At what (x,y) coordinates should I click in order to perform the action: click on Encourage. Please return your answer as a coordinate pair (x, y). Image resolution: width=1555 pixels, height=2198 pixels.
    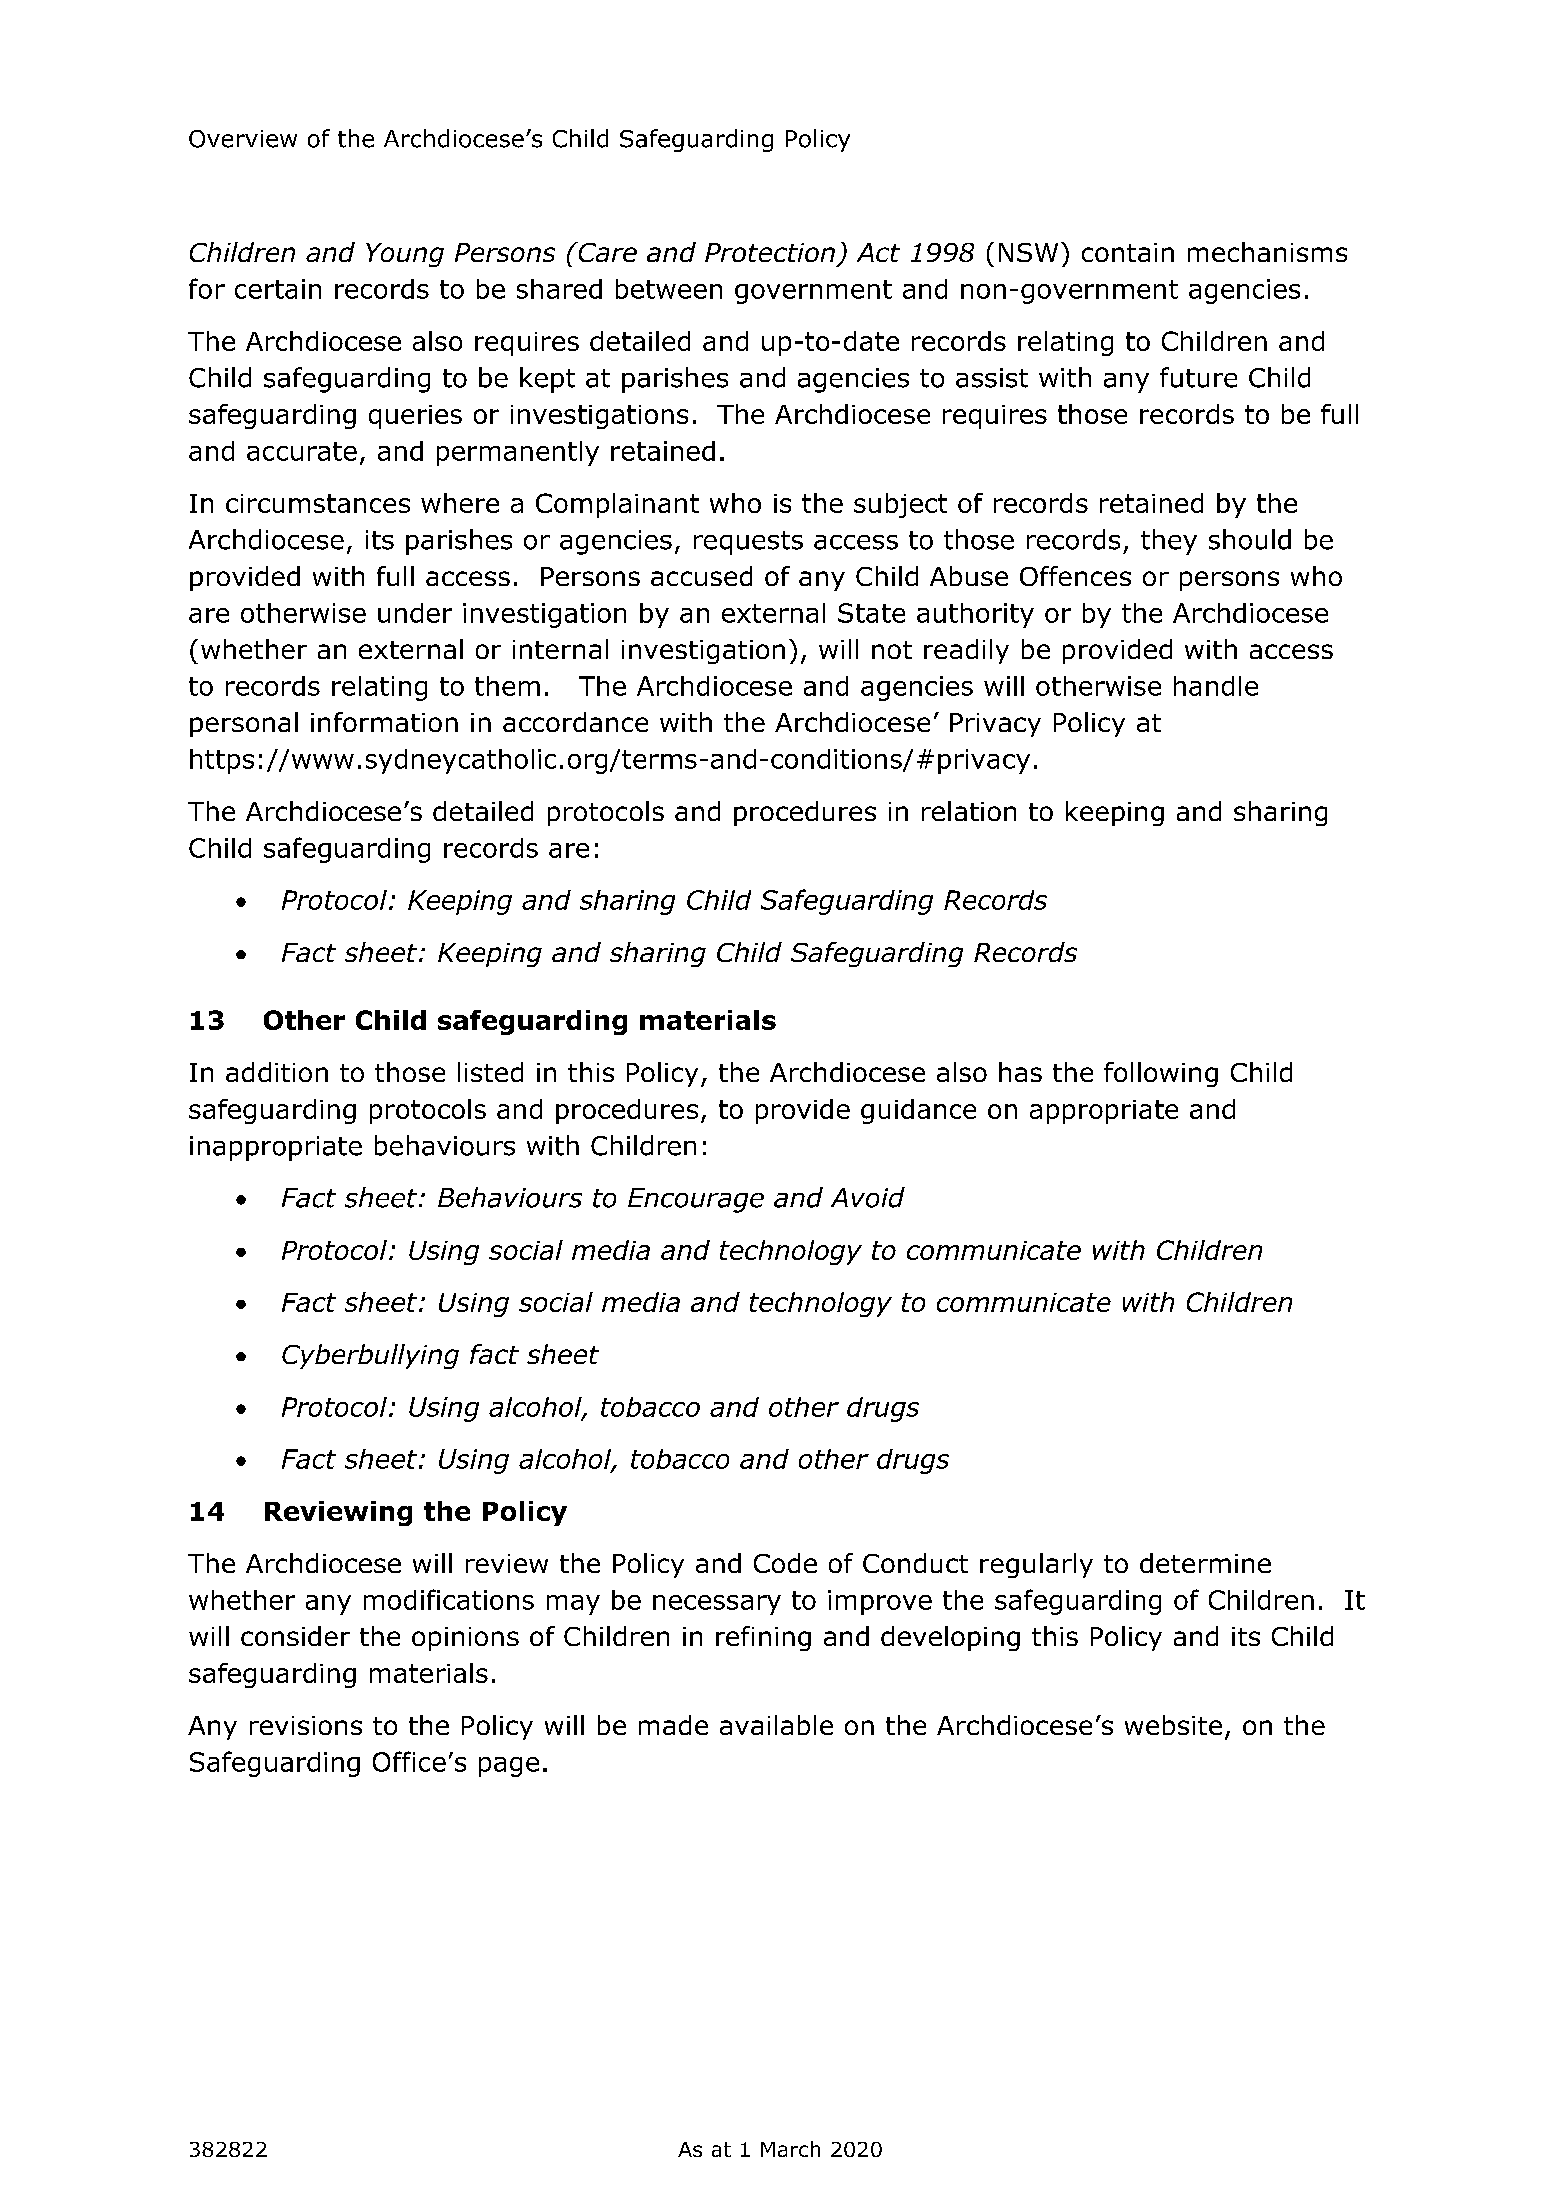
    Looking at the image, I should click on (696, 1200).
